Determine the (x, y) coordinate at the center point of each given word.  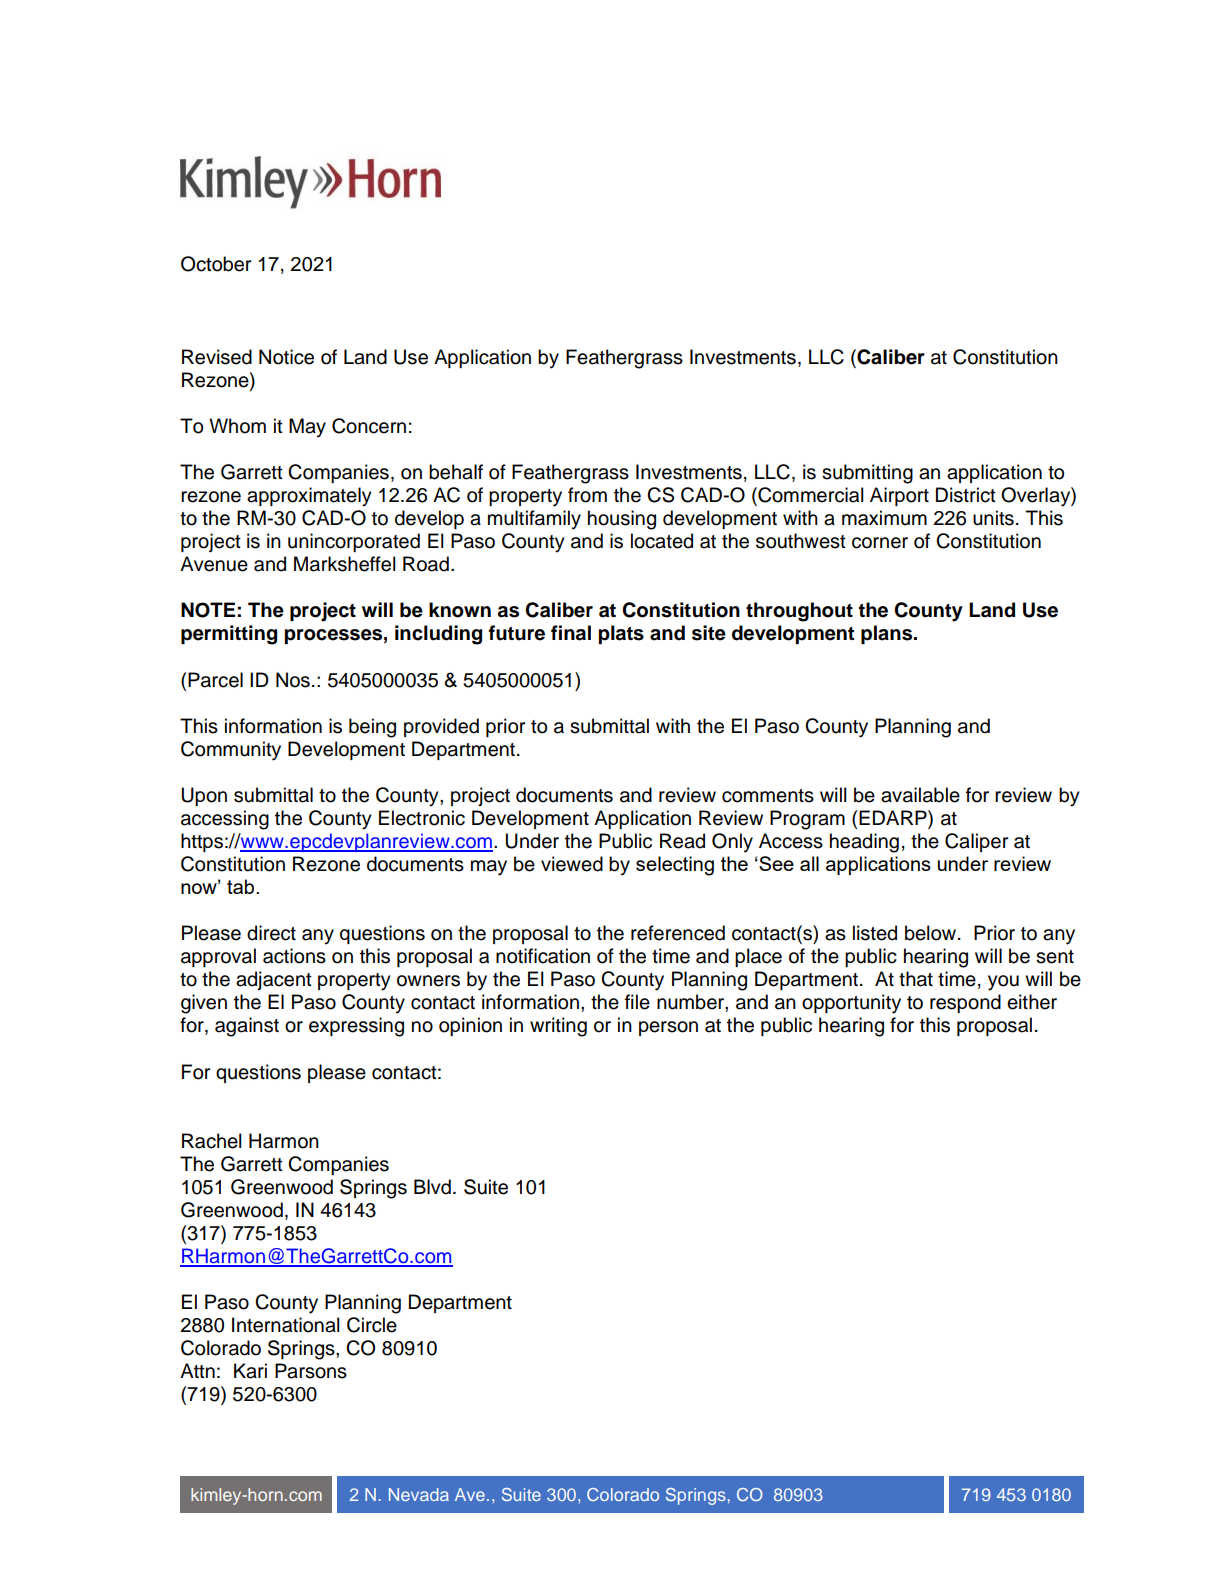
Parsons (311, 1371)
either (1032, 1002)
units (993, 518)
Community (231, 751)
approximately (309, 497)
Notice (286, 357)
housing (622, 520)
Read (682, 841)
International (286, 1325)
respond (965, 1003)
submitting (867, 474)
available (920, 795)
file (637, 1002)
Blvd (432, 1187)
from (587, 495)
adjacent (274, 980)
